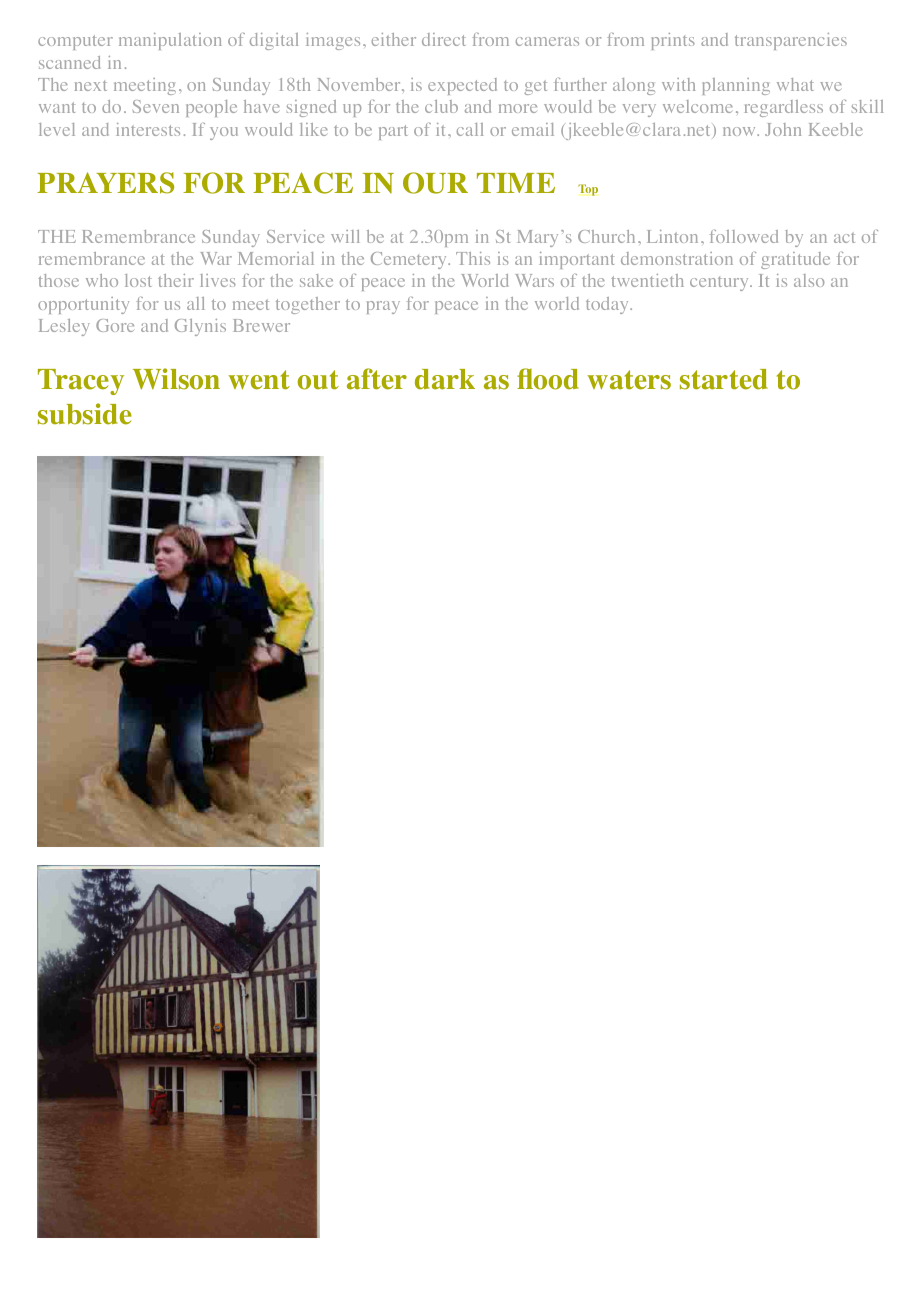 Image resolution: width=924 pixels, height=1308 pixels. I want to click on direct, so click(444, 39).
